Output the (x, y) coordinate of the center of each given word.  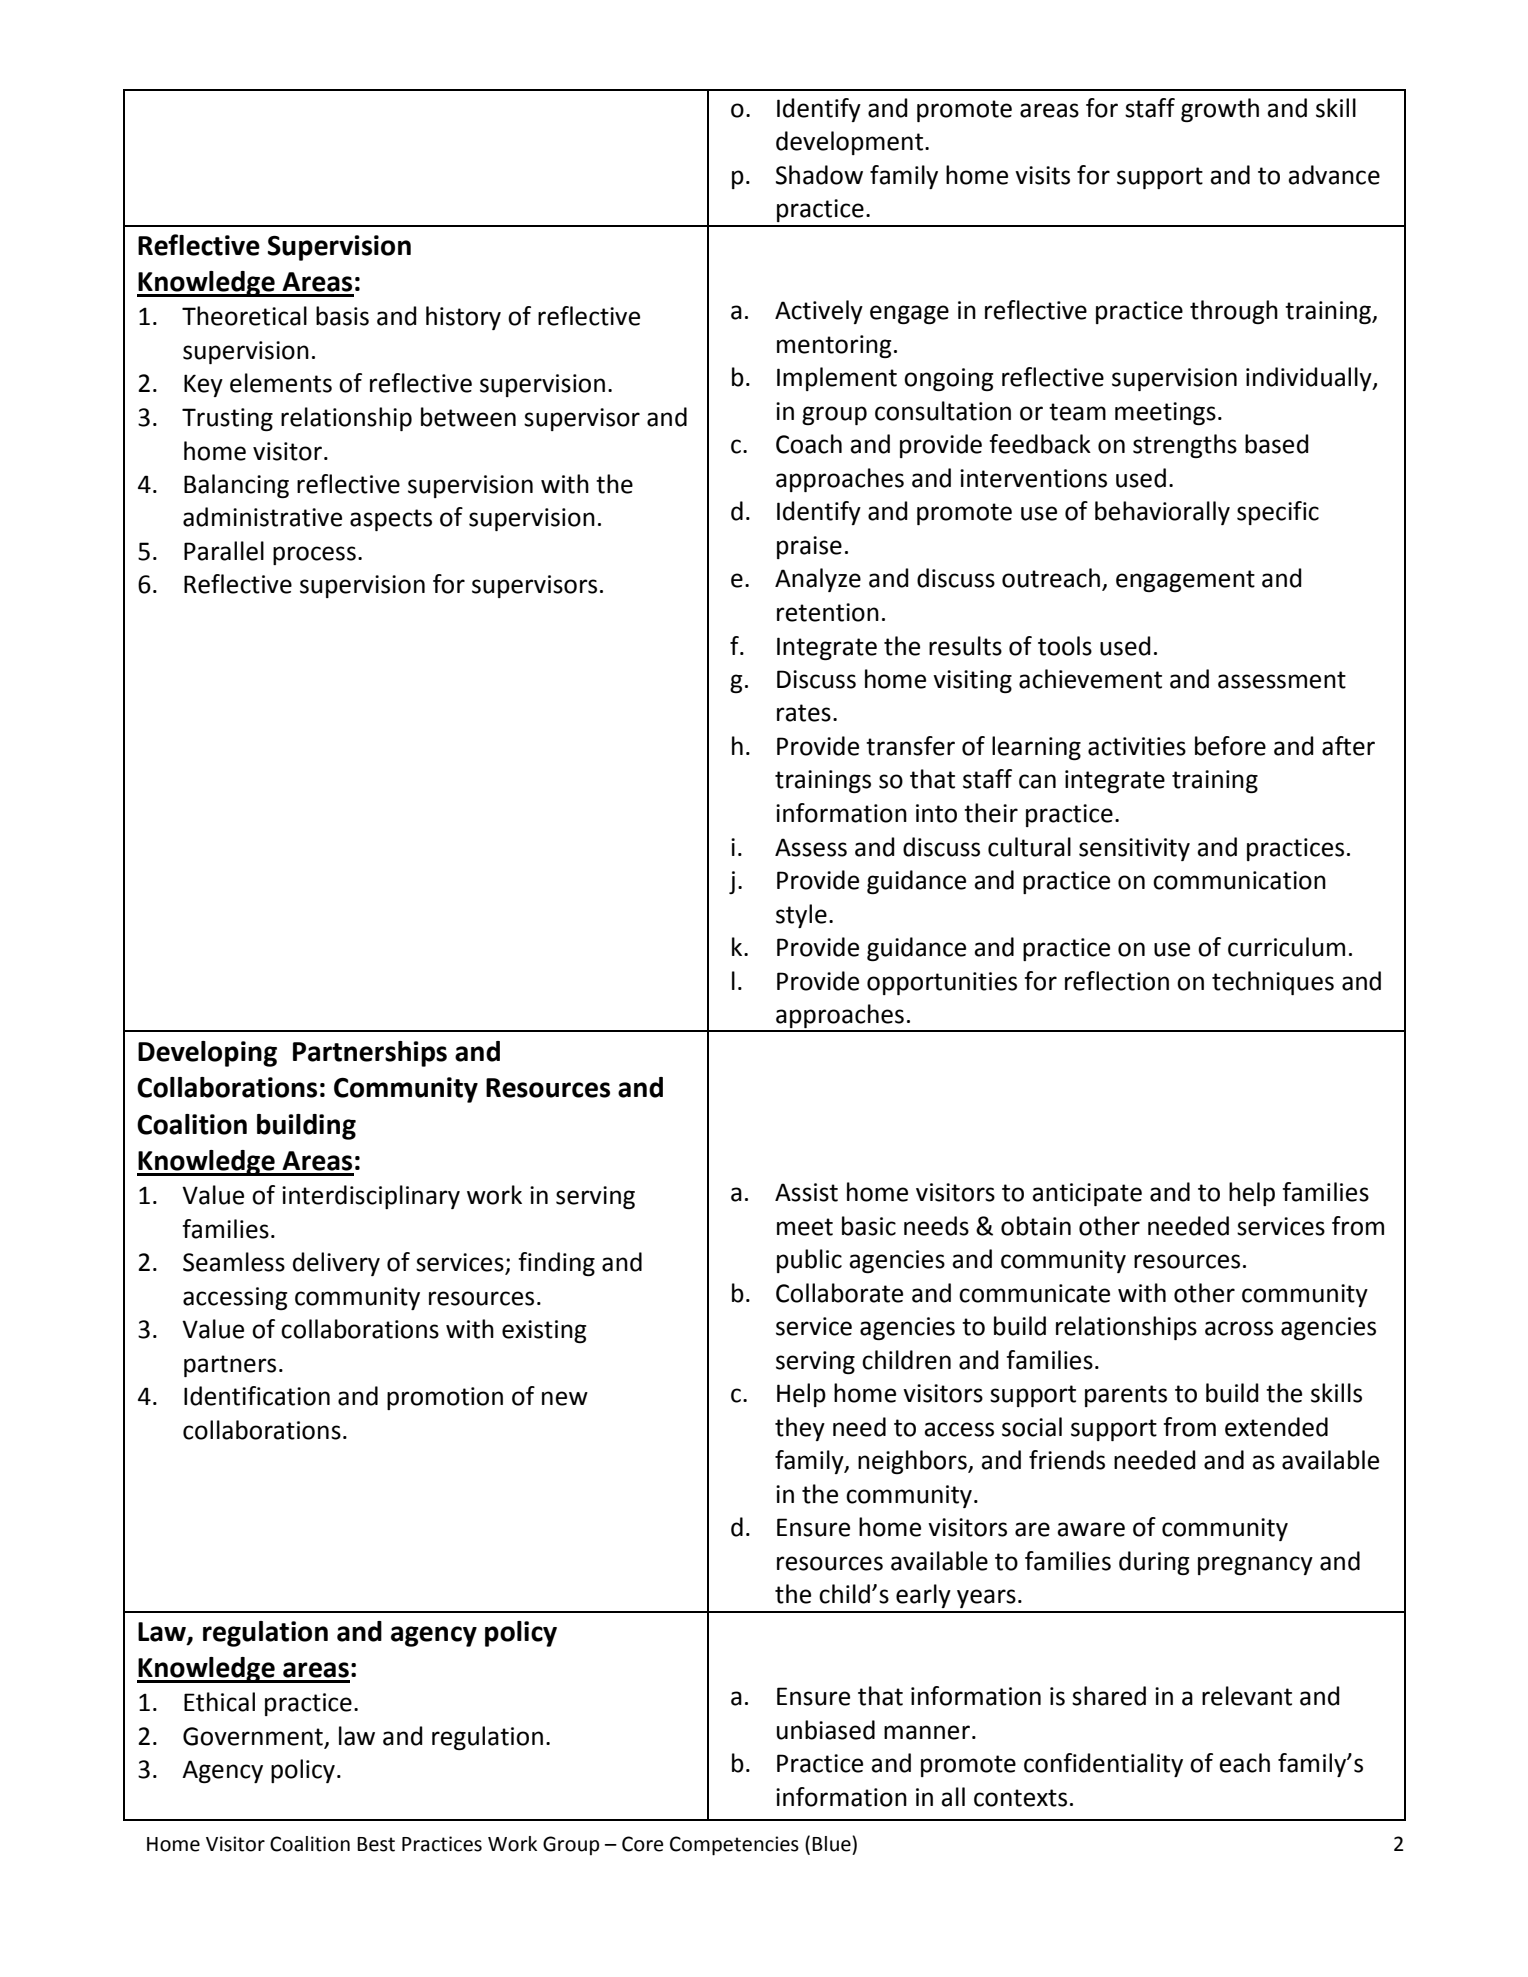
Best (376, 1844)
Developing (207, 1054)
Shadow (819, 175)
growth (1220, 110)
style (801, 916)
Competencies (734, 1846)
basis (342, 316)
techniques (1273, 983)
